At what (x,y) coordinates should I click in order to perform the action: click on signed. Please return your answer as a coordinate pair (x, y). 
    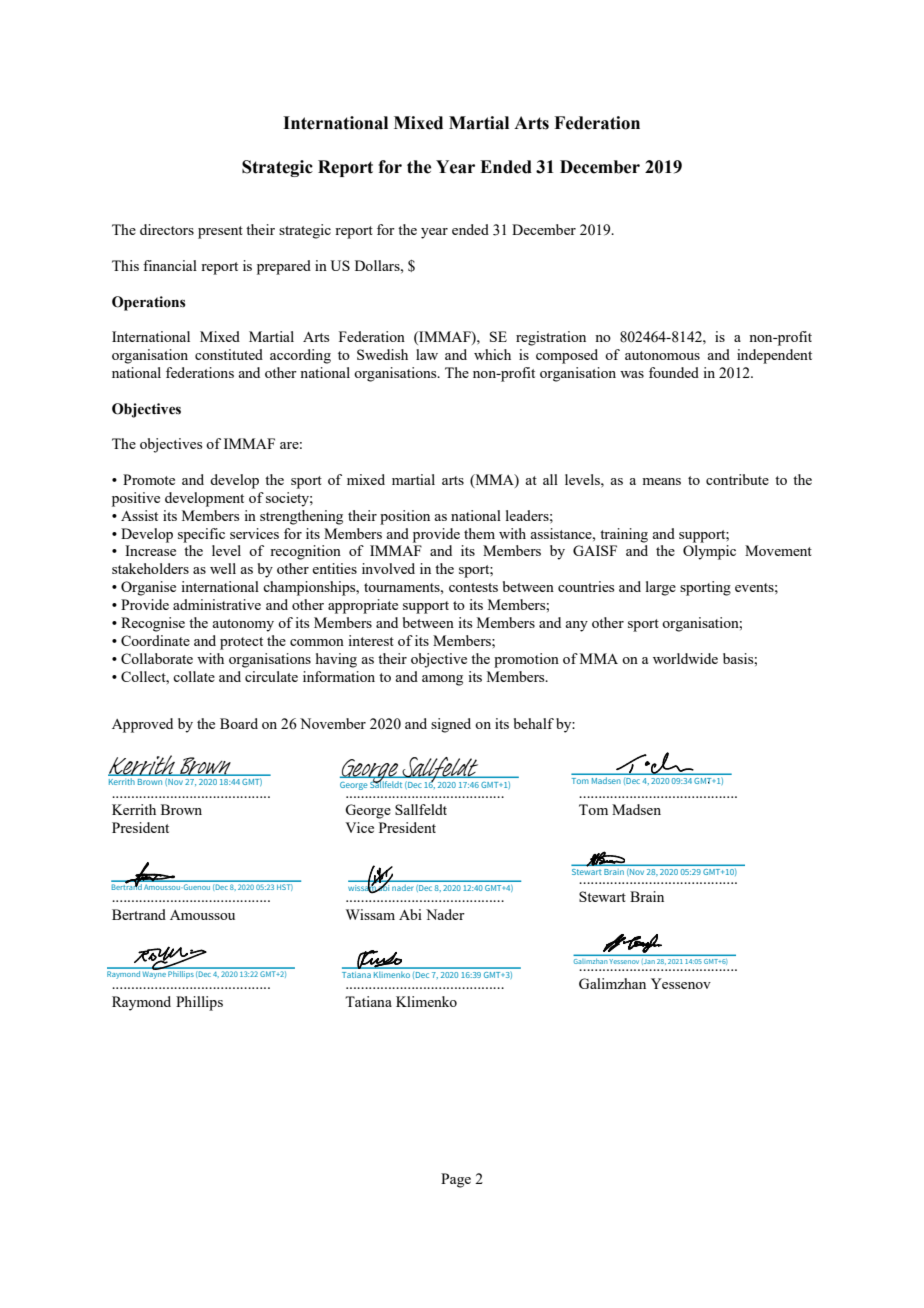
    Looking at the image, I should click on (451, 725).
